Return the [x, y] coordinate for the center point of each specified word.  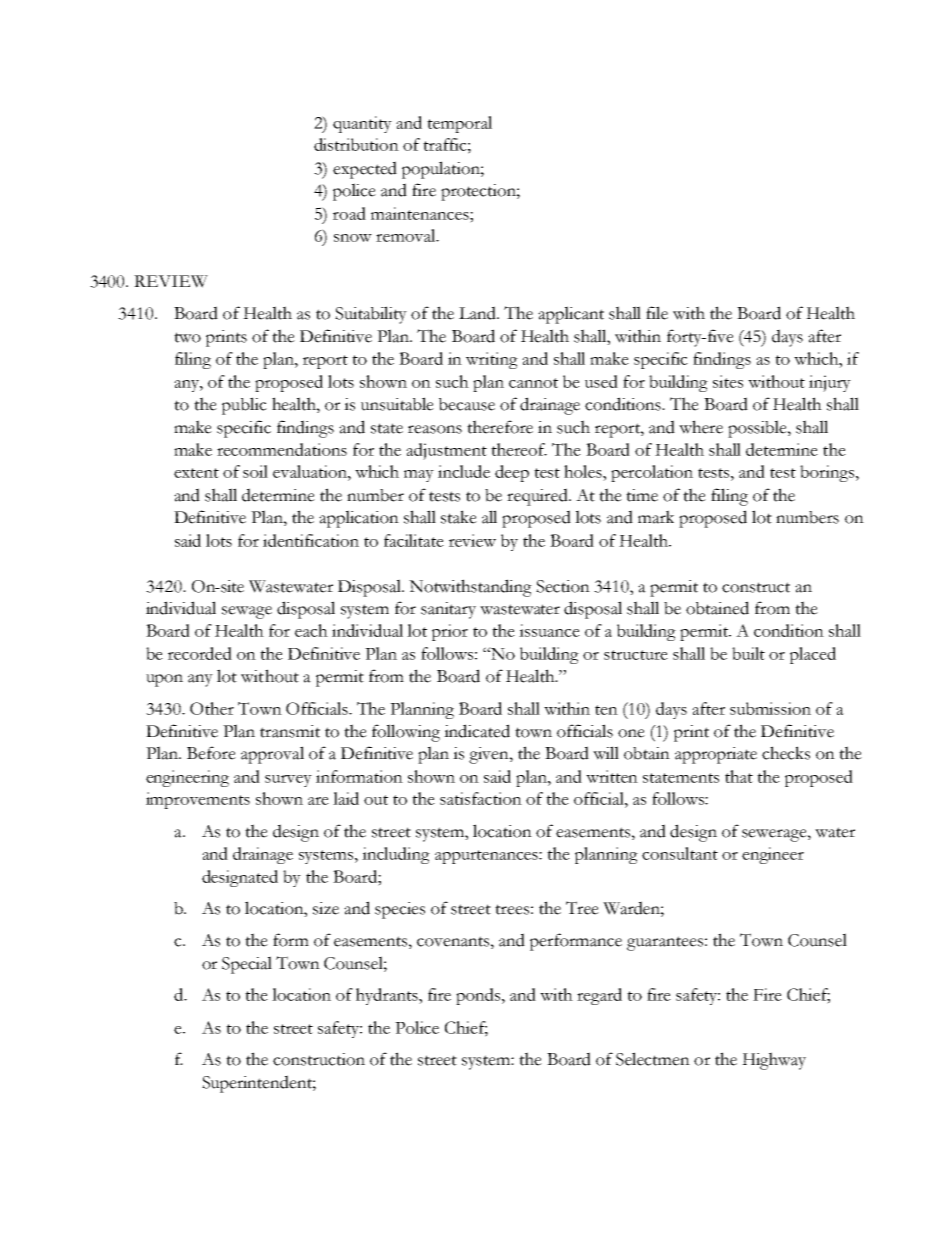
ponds [478, 996]
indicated [477, 731]
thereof [519, 449]
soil [255, 471]
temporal [459, 124]
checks [786, 753]
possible [758, 429]
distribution [356, 144]
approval [272, 755]
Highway [774, 1061]
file [657, 313]
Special [247, 965]
